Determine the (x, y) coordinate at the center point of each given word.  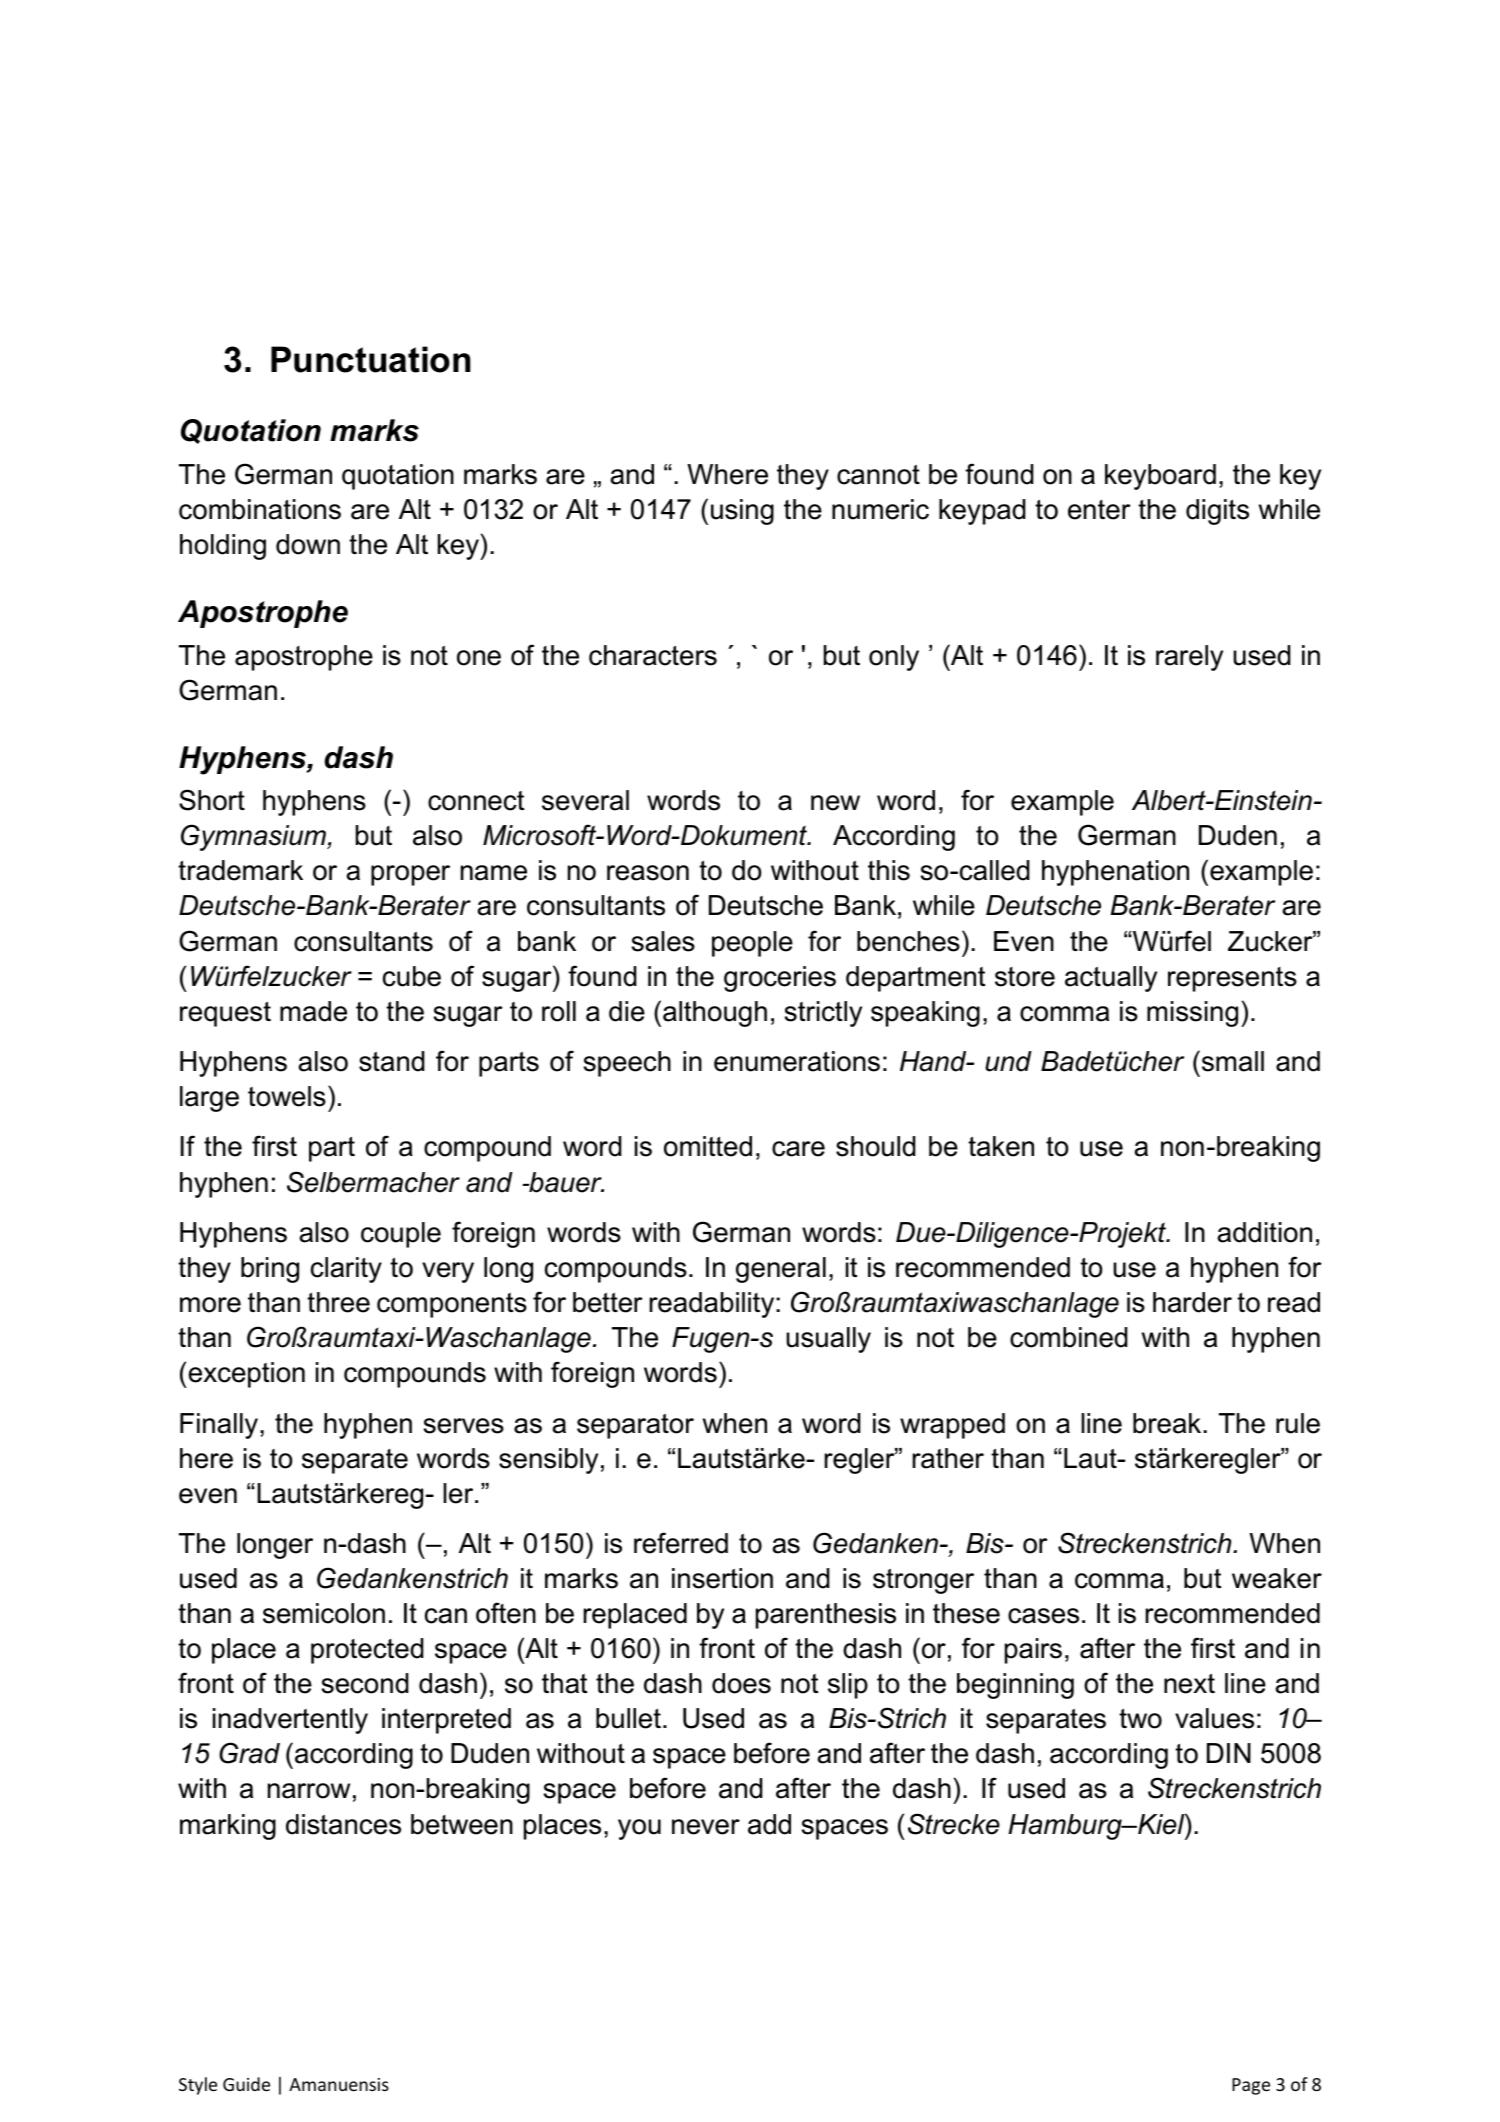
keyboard (1160, 477)
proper (410, 875)
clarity (346, 1270)
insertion (722, 1578)
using (742, 512)
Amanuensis (339, 2084)
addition (1264, 1232)
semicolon (324, 1613)
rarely (1189, 658)
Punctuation (371, 359)
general (781, 1270)
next (1189, 1684)
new (835, 803)
